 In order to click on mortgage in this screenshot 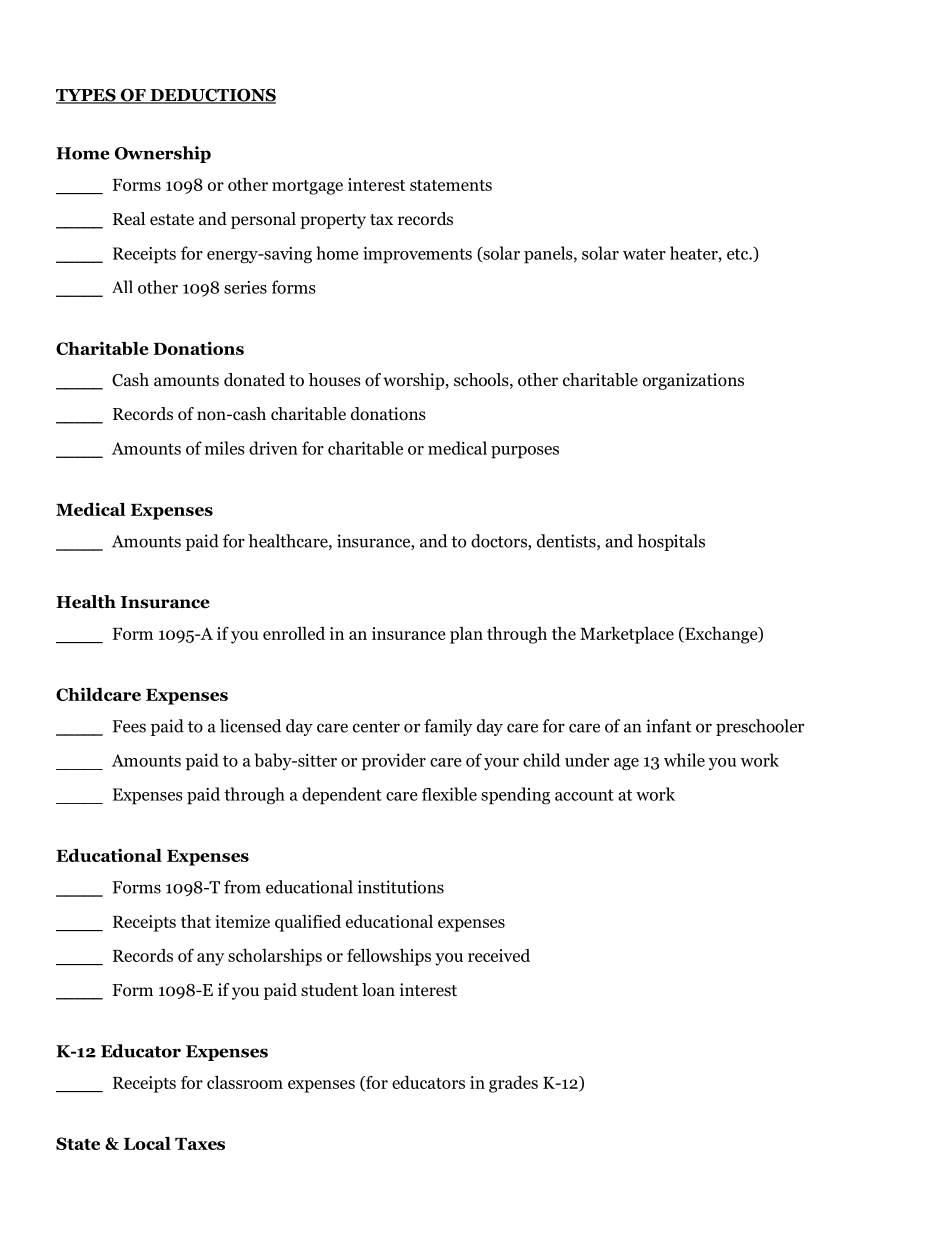, I will do `click(307, 187)`.
